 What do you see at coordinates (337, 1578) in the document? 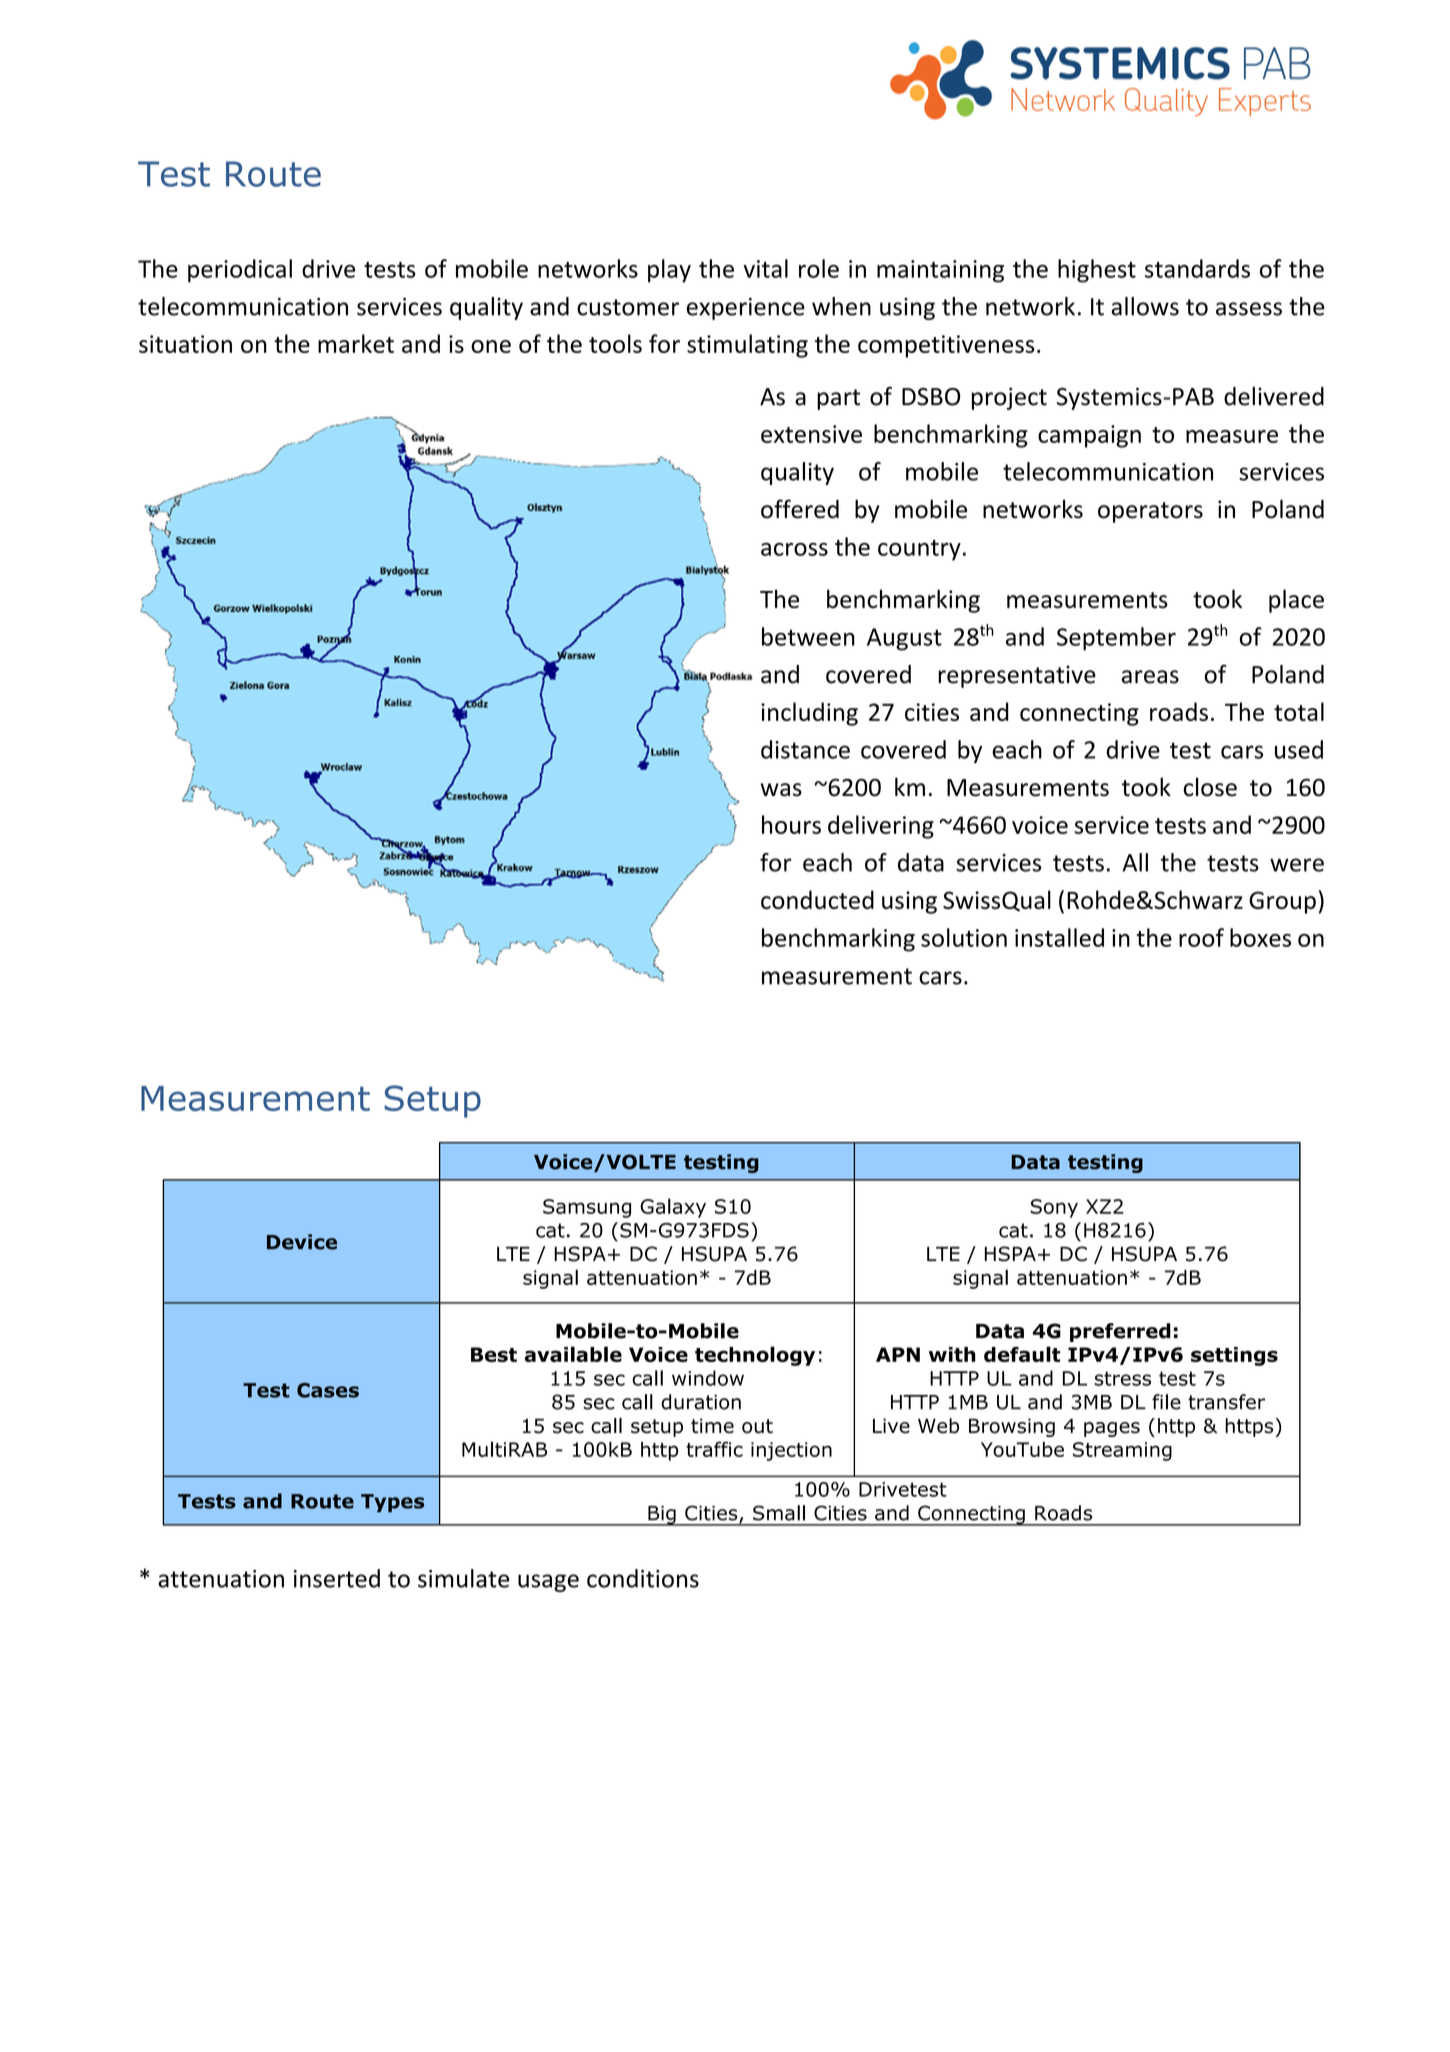
I see `inserted` at bounding box center [337, 1578].
